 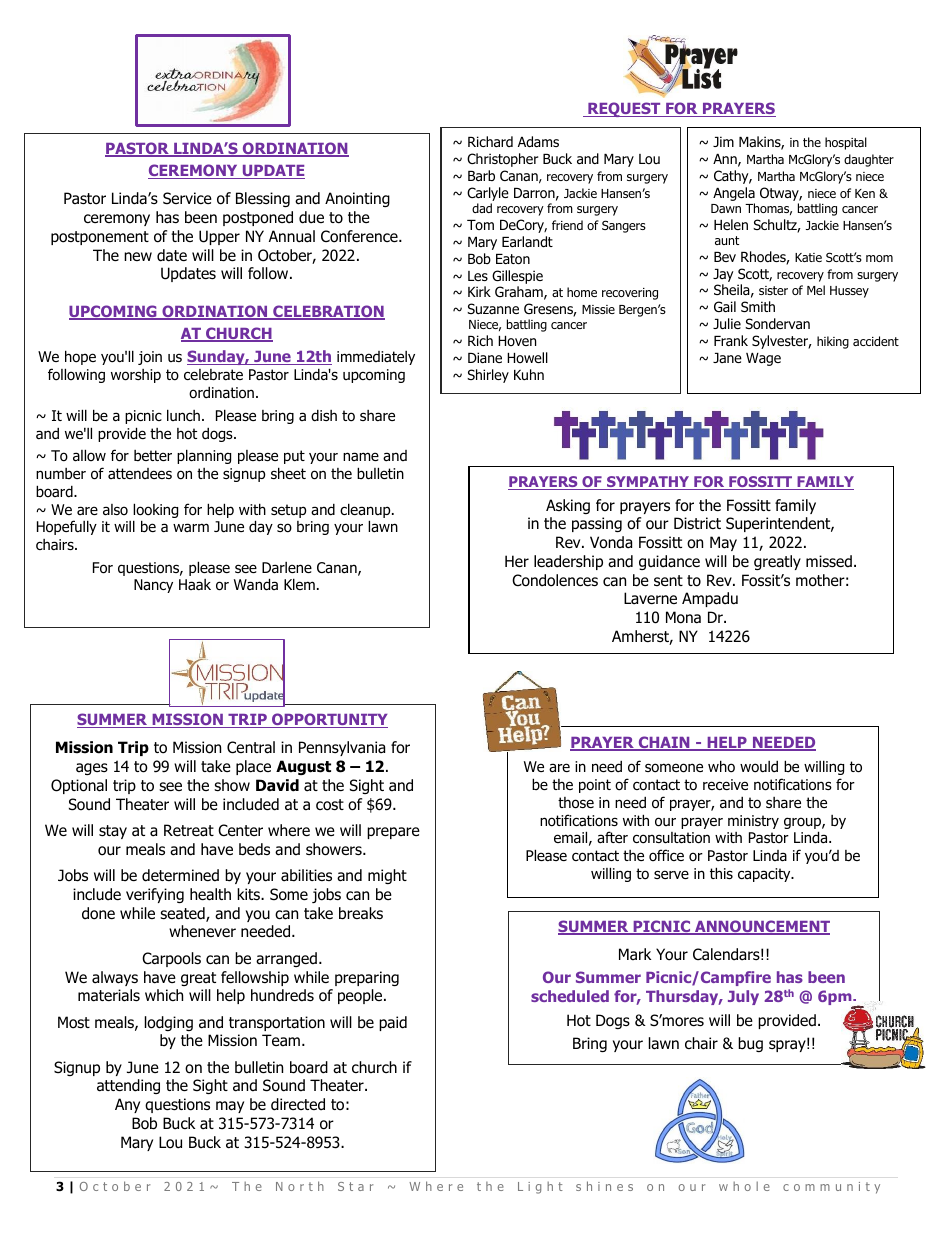 What do you see at coordinates (187, 198) in the screenshot?
I see `Service` at bounding box center [187, 198].
